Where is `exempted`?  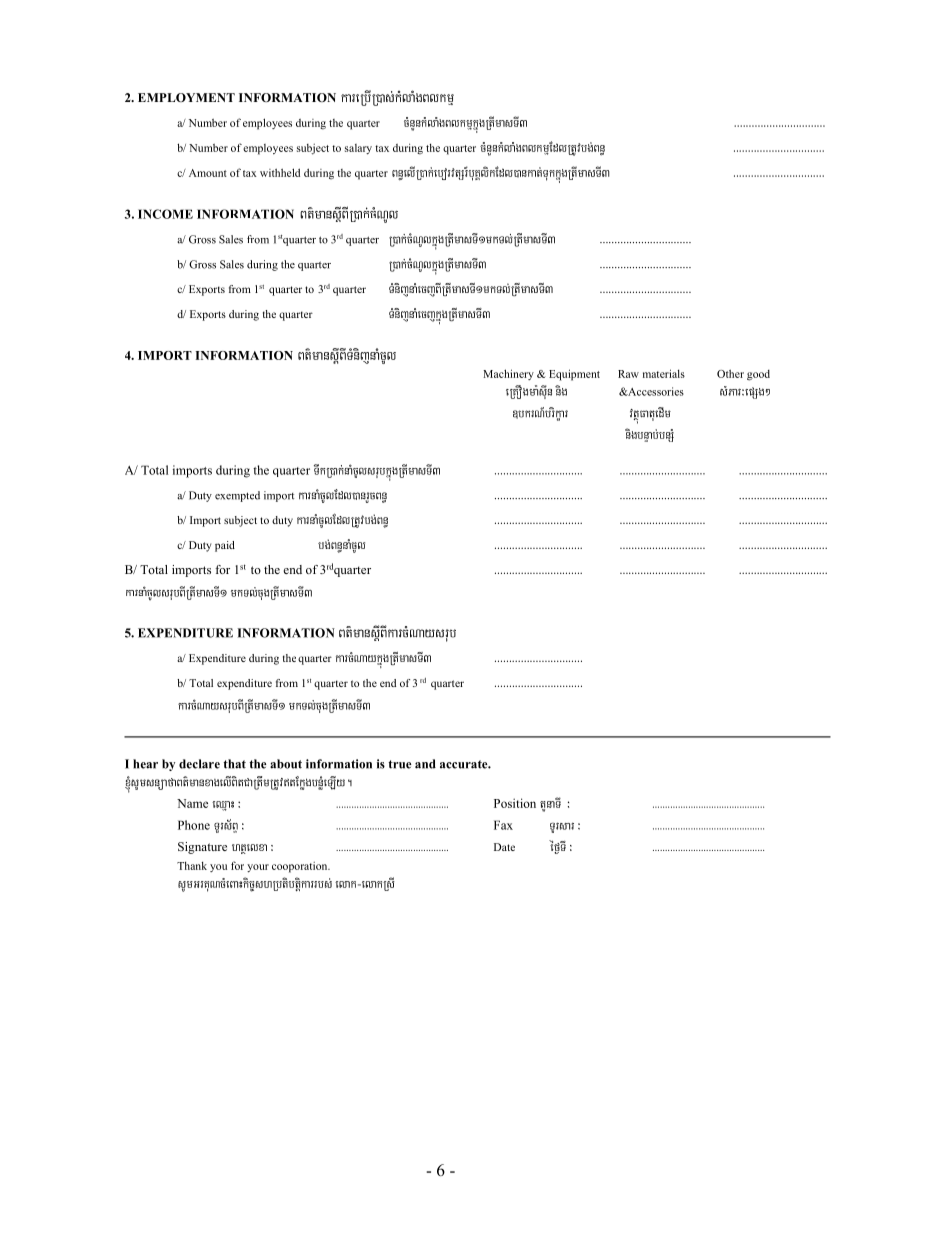 exempted is located at coordinates (237, 496).
